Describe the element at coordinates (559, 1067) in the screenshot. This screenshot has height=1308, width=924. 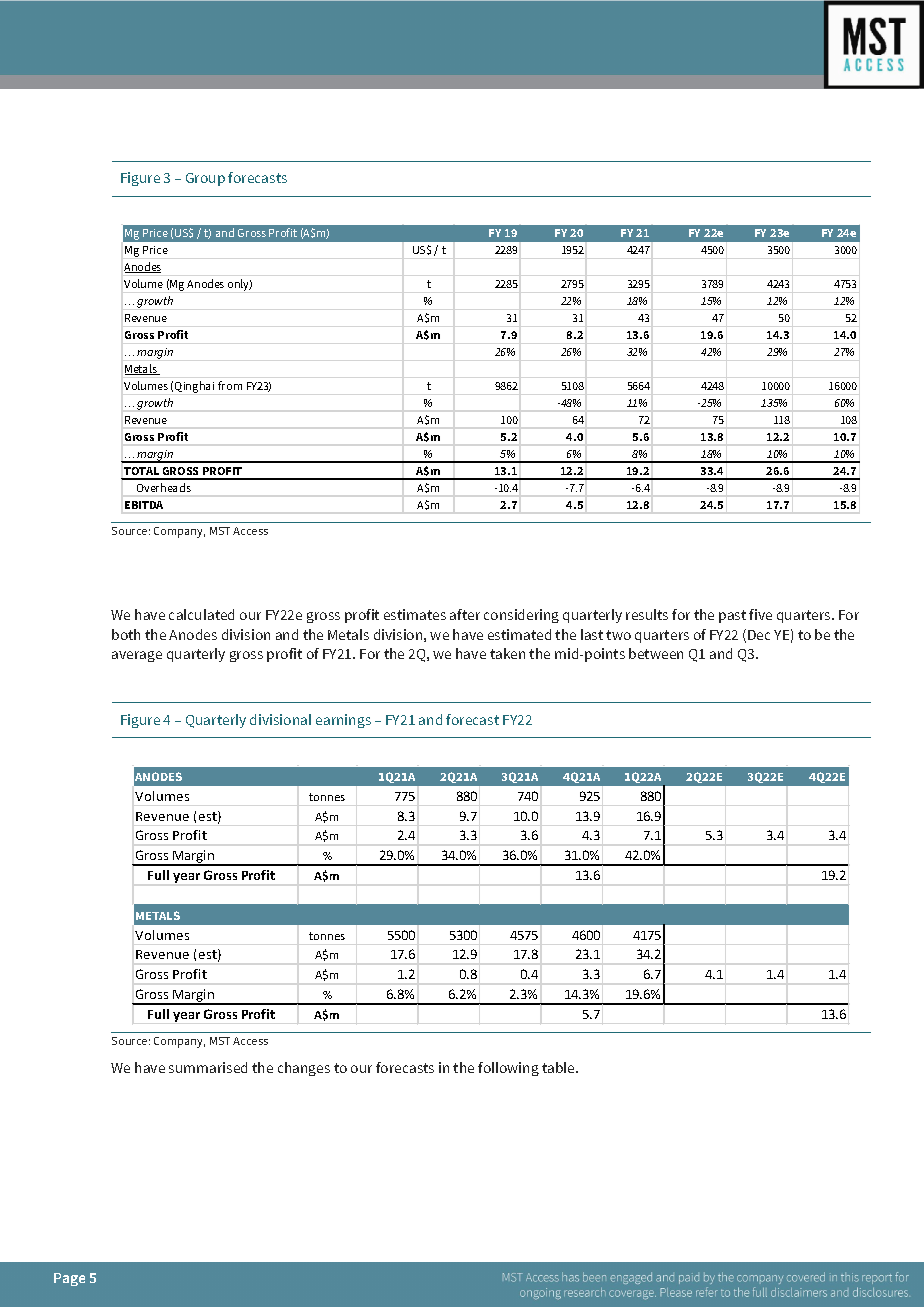
I see `table` at that location.
